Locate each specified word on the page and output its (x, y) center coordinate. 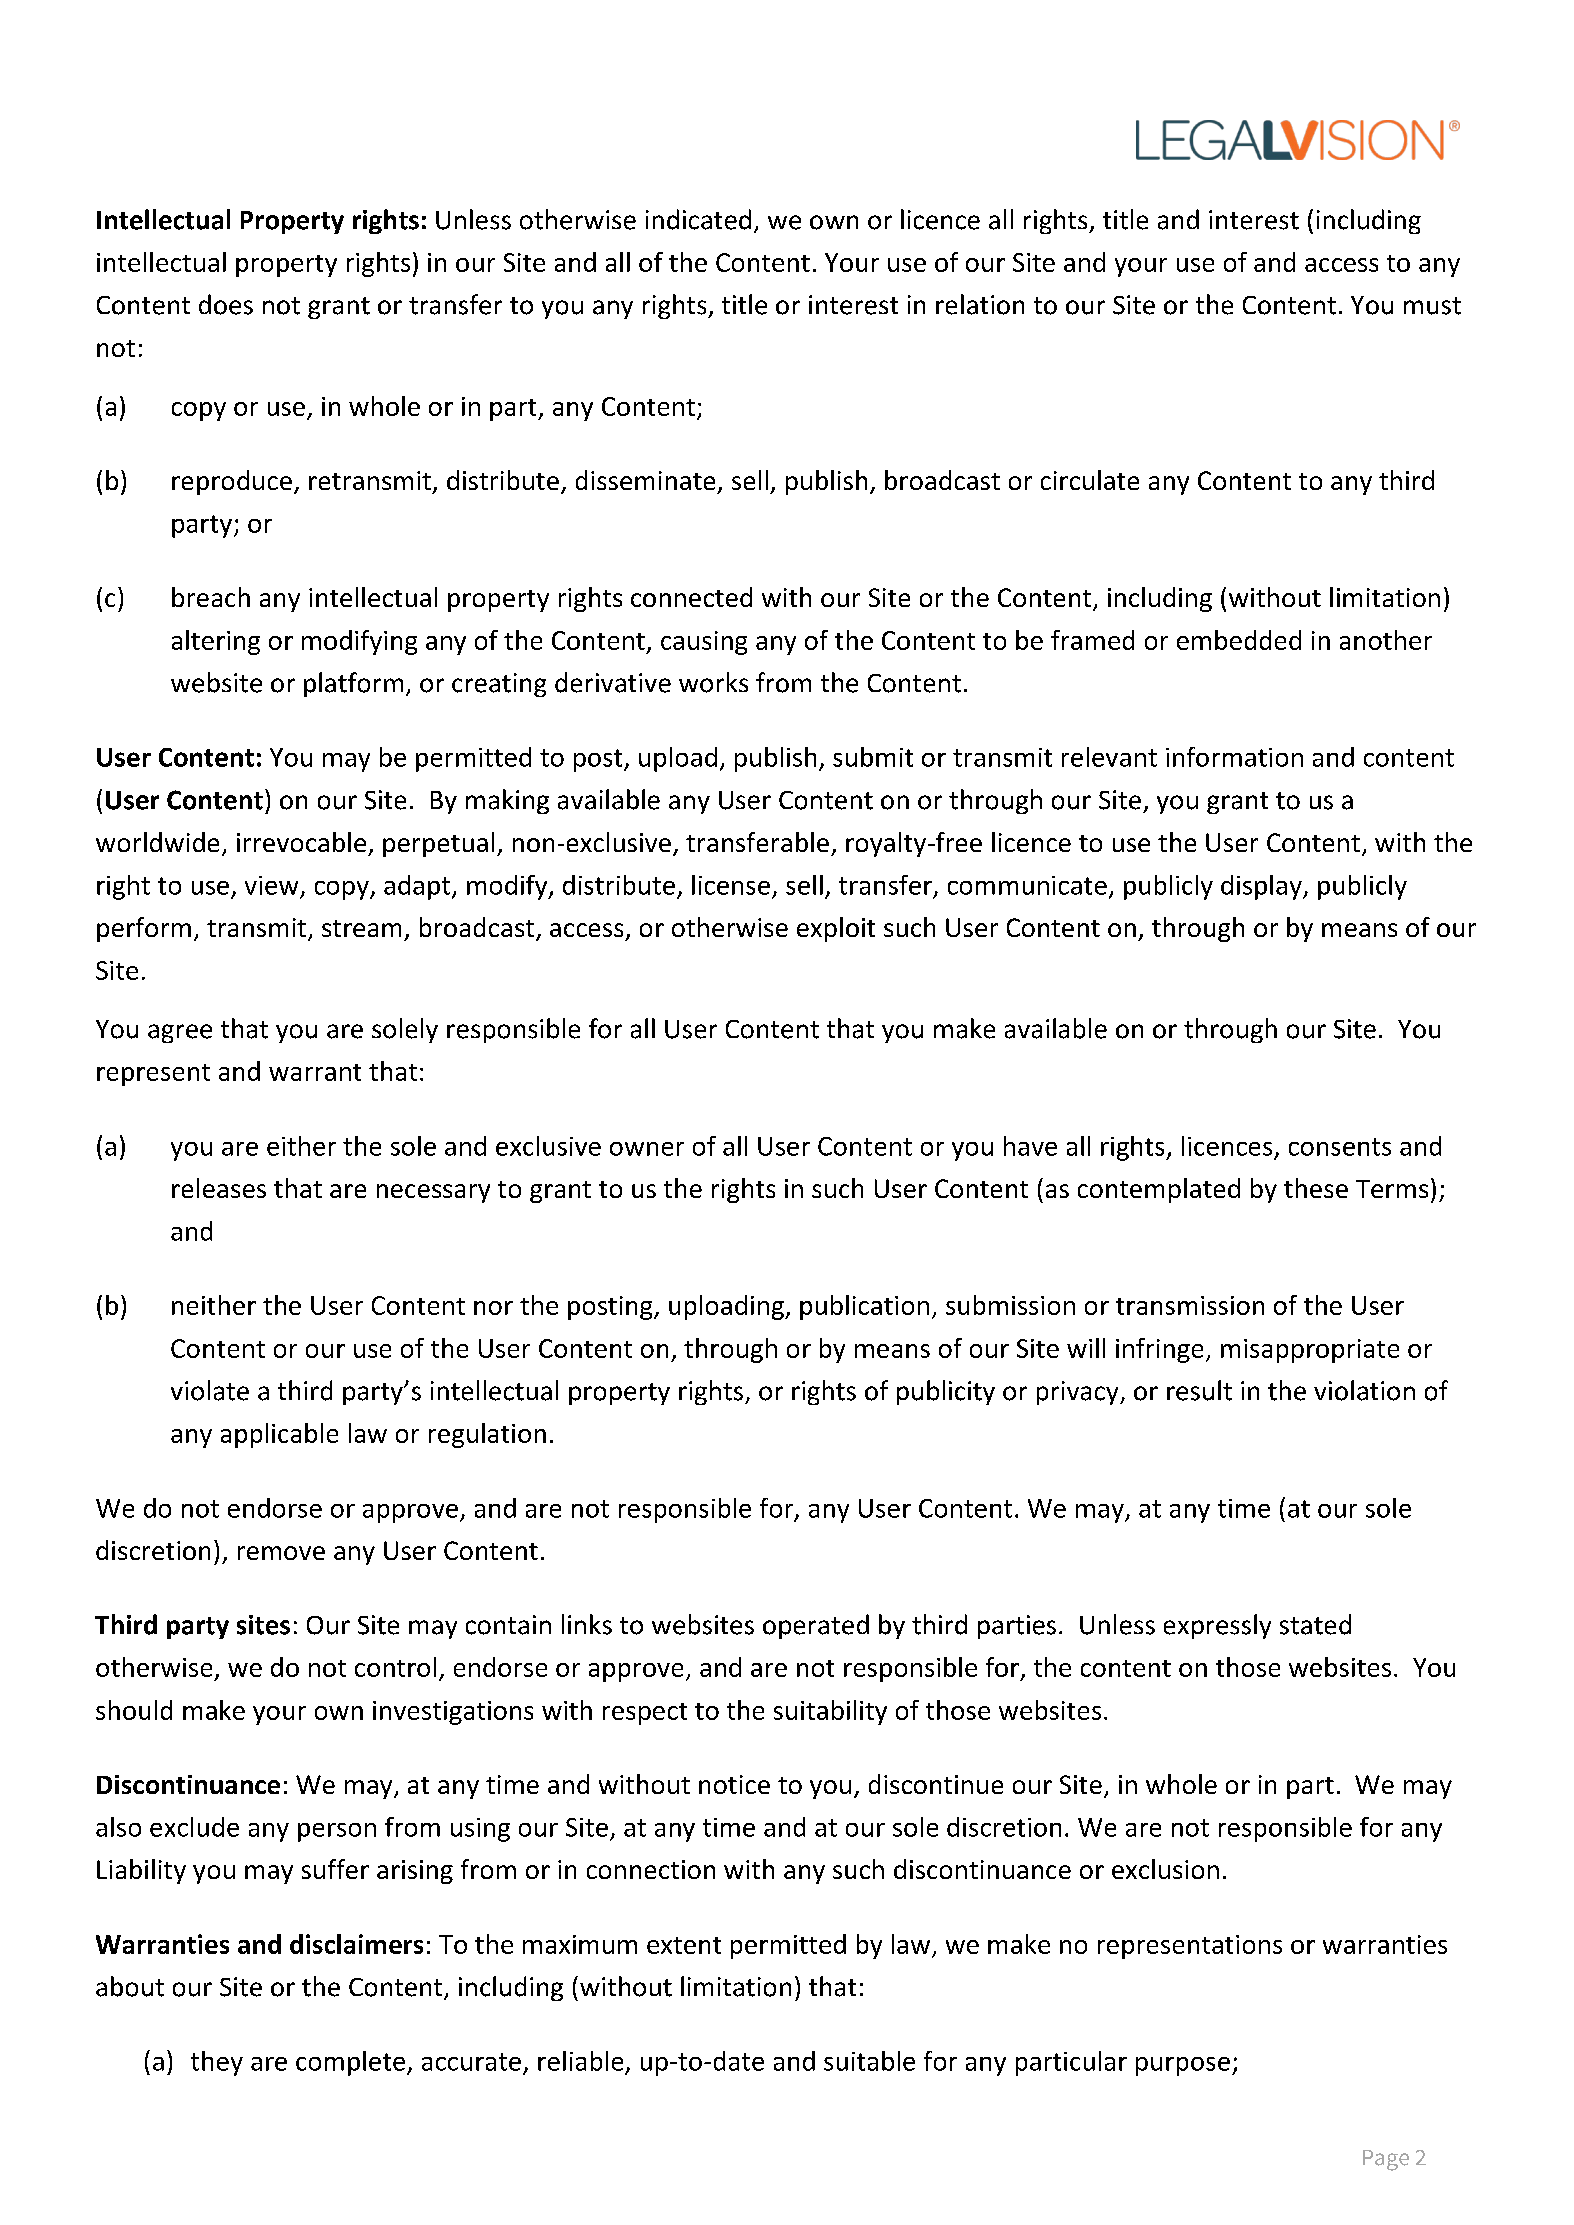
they (217, 2063)
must (1432, 306)
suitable (869, 2061)
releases (219, 1188)
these (1316, 1188)
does (226, 304)
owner (647, 1149)
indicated (698, 219)
